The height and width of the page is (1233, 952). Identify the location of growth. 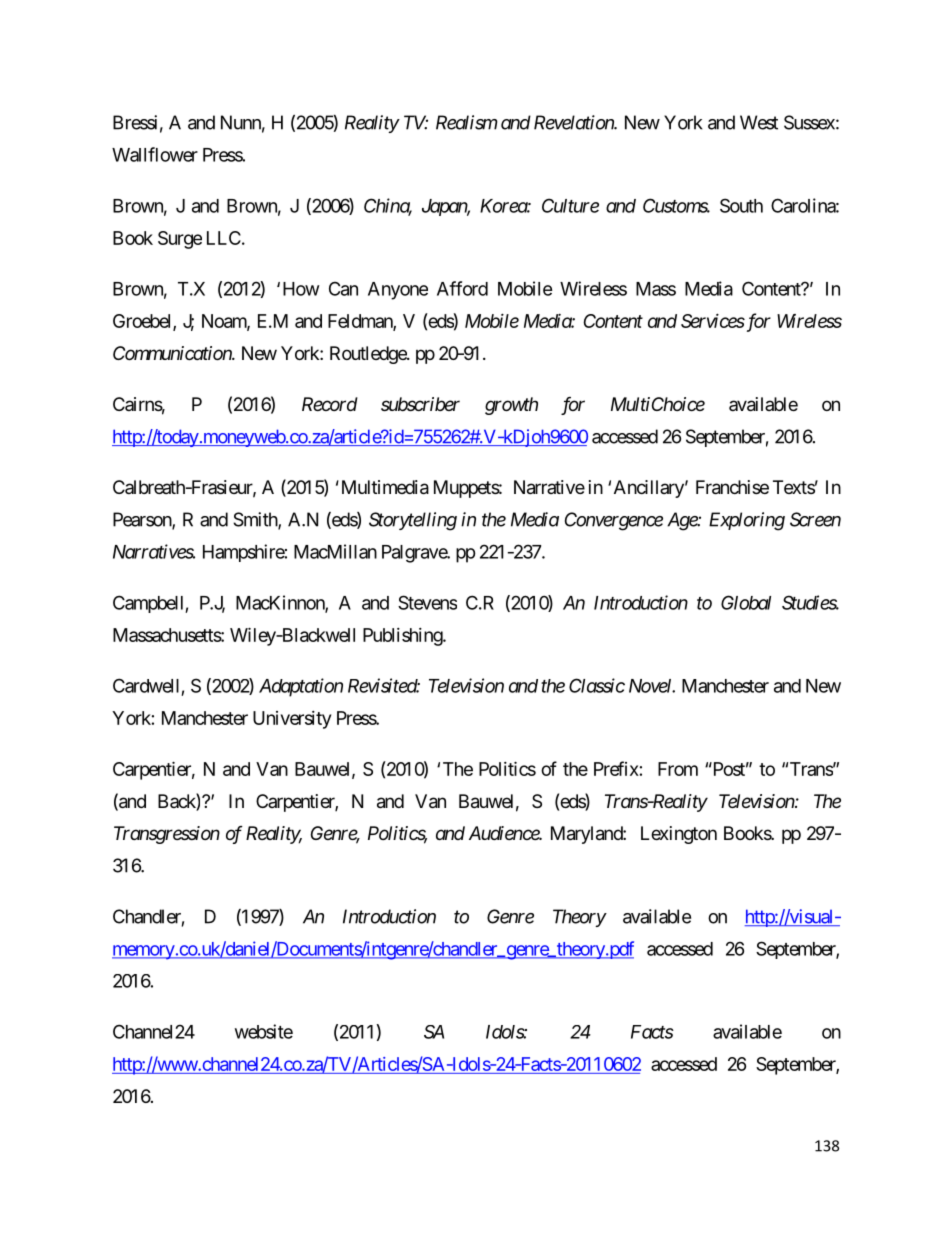
(511, 406).
